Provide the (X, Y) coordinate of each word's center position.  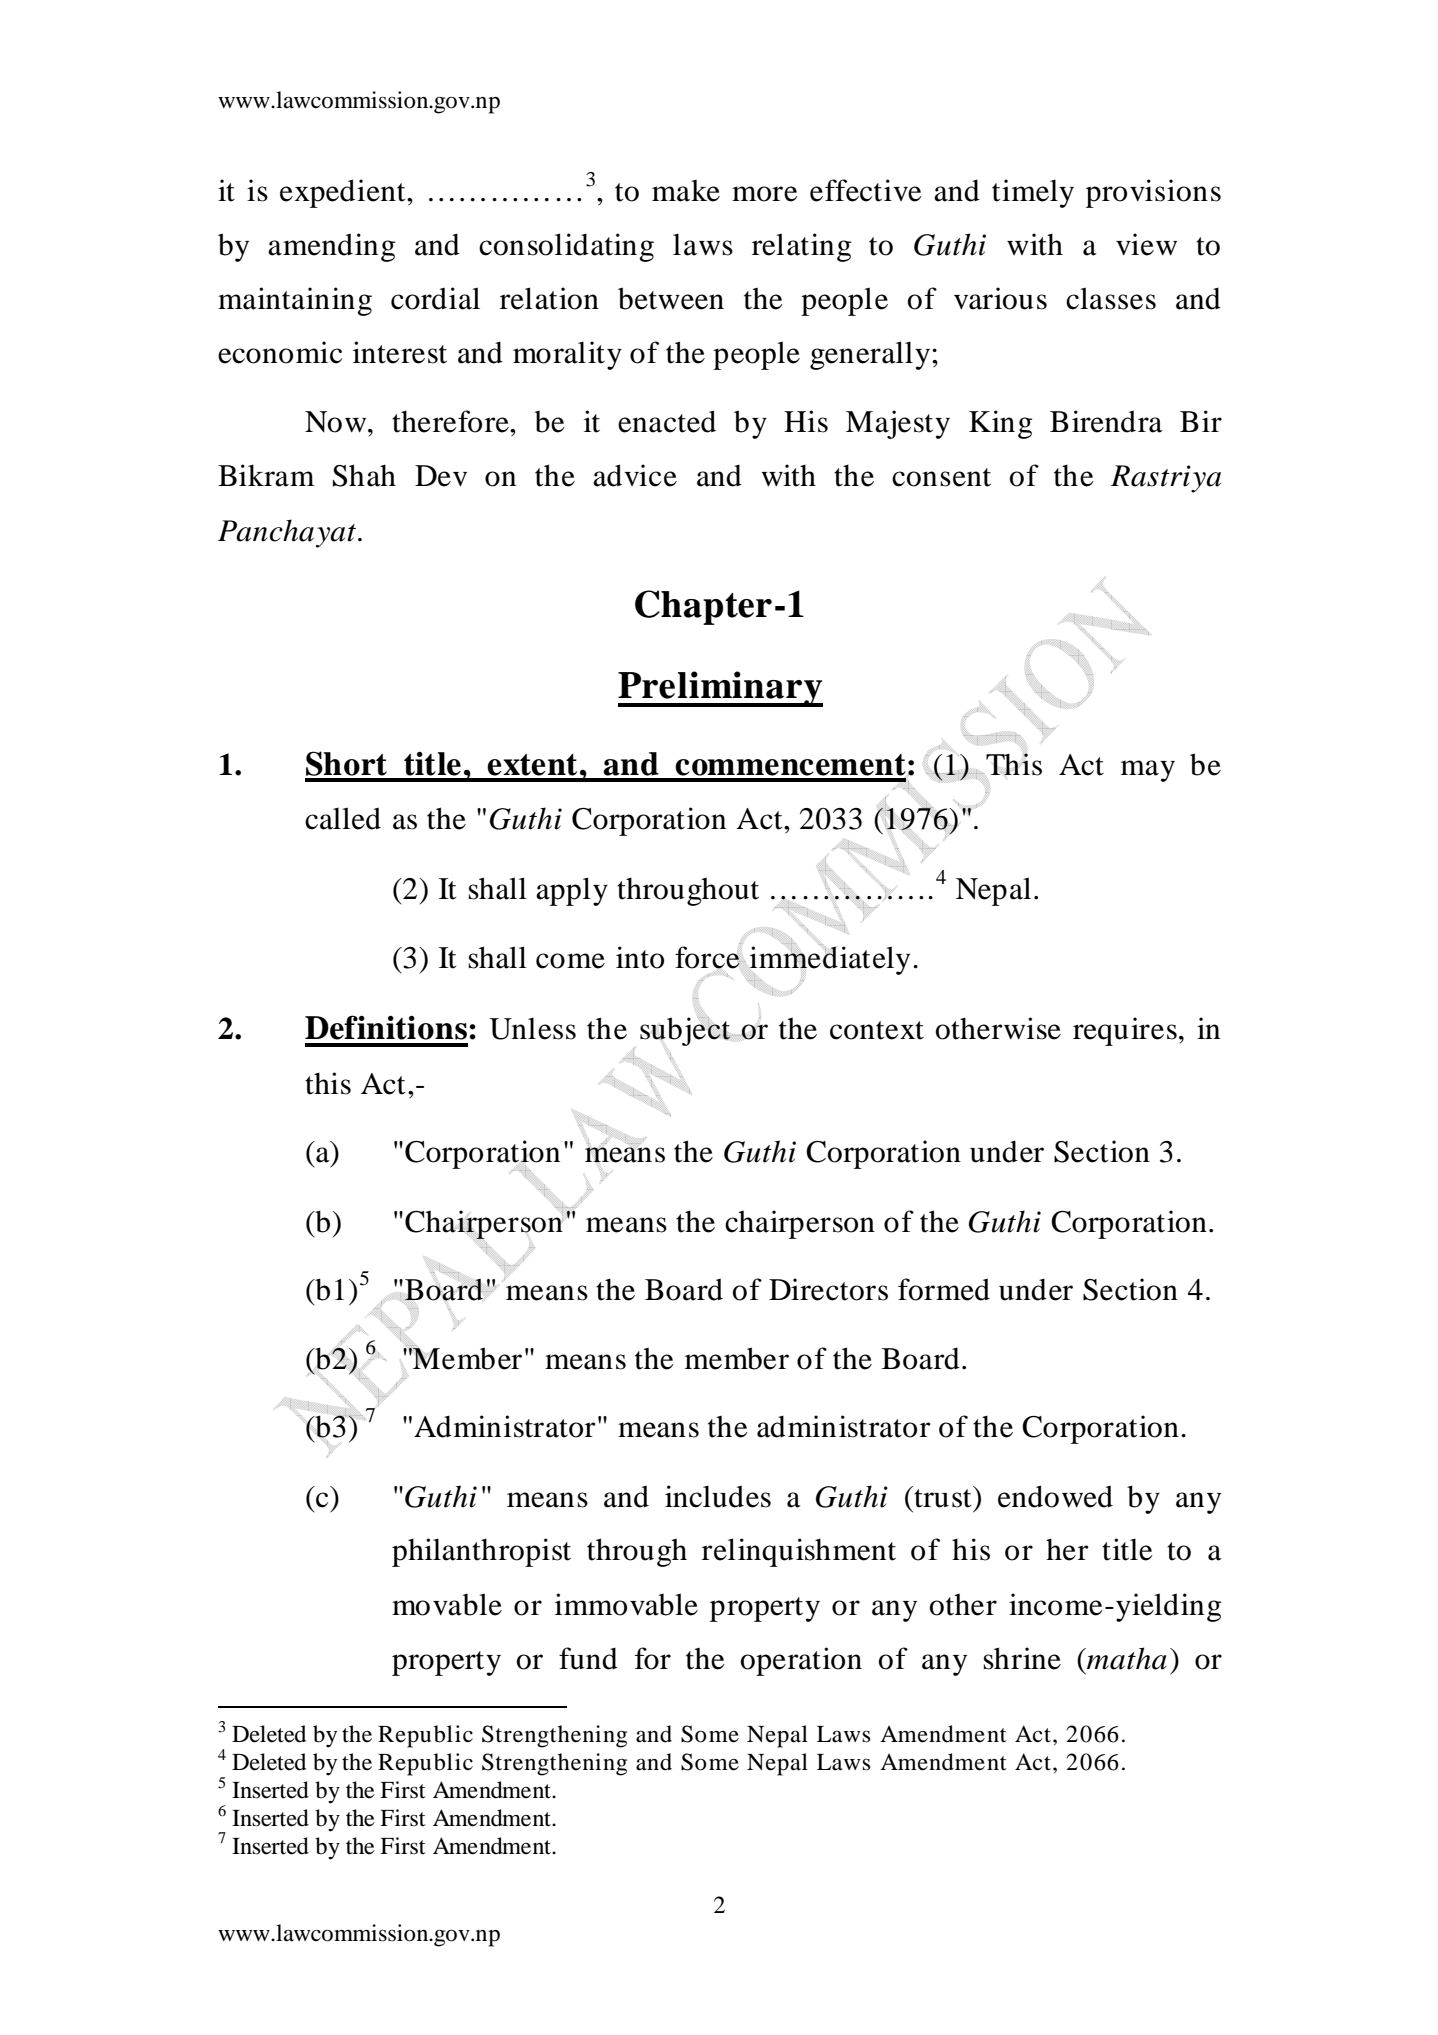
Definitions (386, 1027)
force (708, 957)
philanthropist (481, 1552)
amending (331, 247)
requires (1125, 1031)
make (686, 191)
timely (1033, 193)
